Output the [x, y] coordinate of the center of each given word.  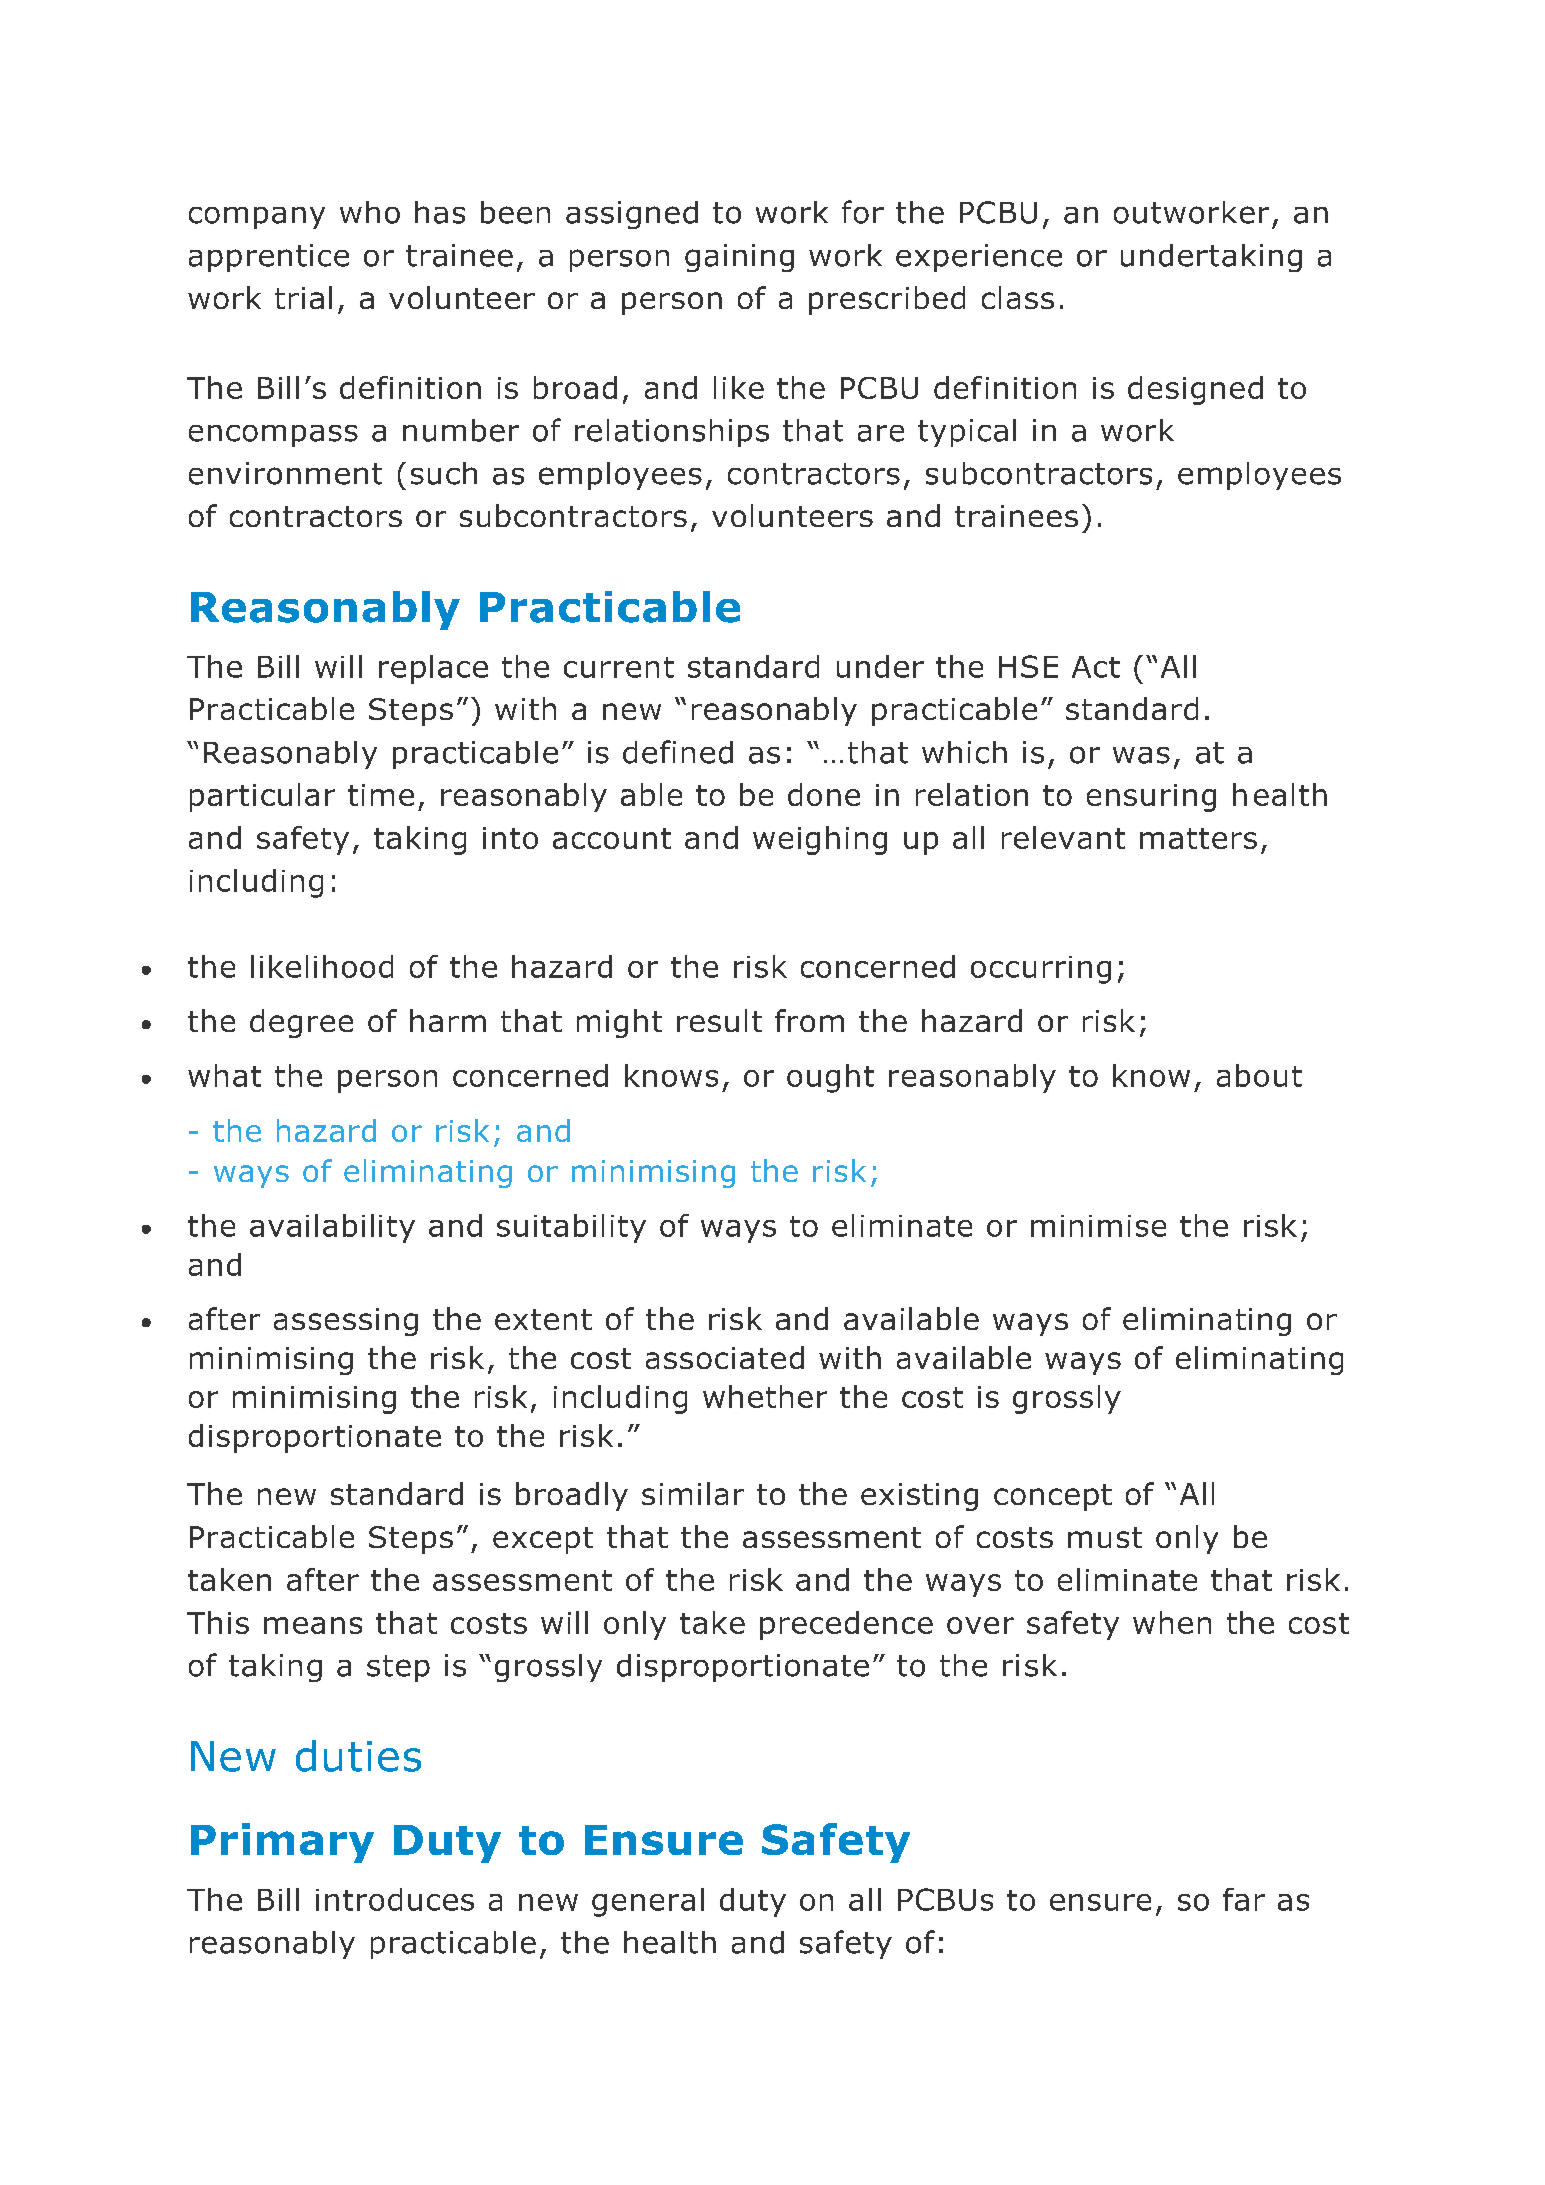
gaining [739, 258]
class [1018, 297]
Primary [282, 1843]
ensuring [1151, 798]
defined [678, 752]
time [381, 795]
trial [303, 297]
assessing [346, 1322]
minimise [1098, 1226]
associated [725, 1357]
